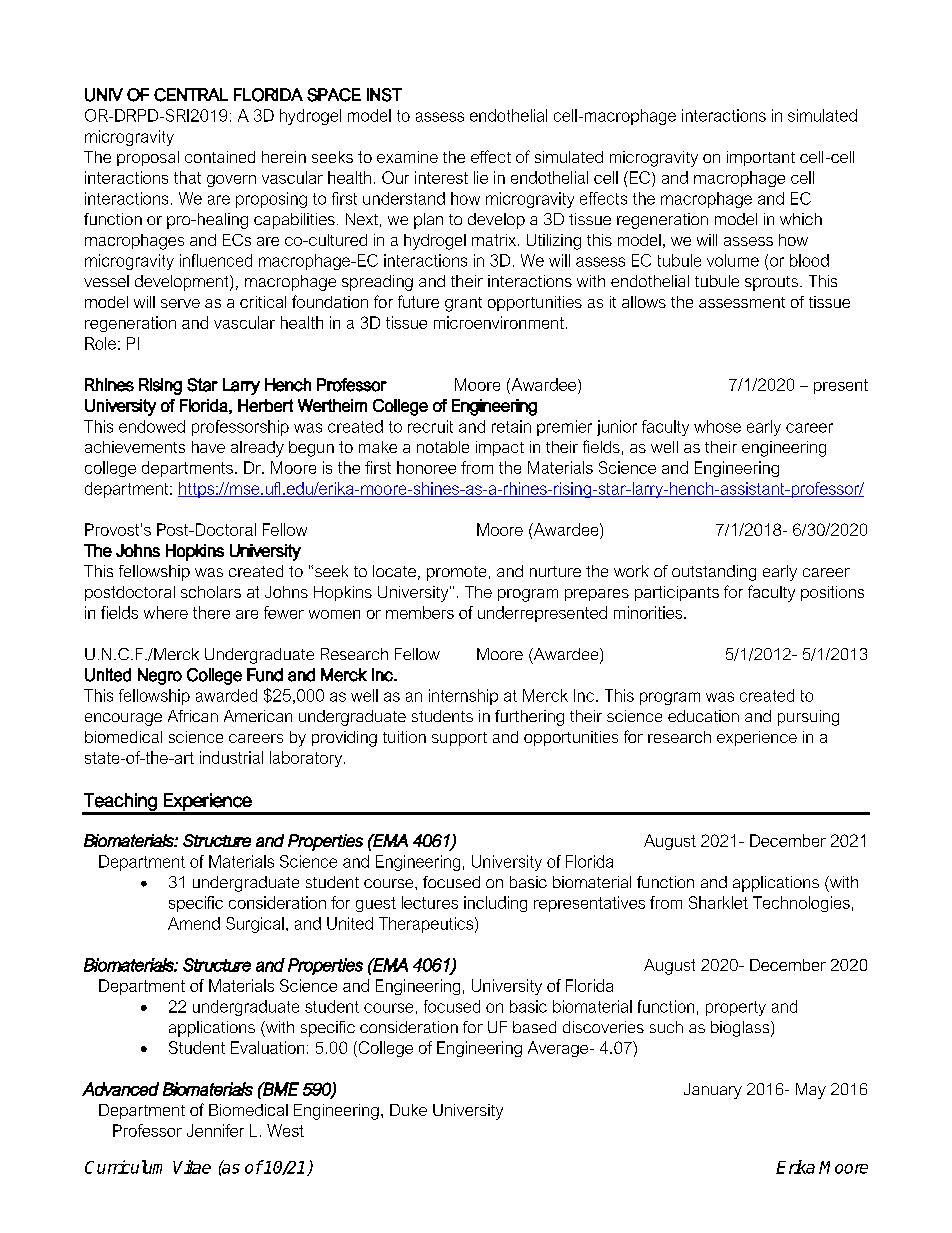 The image size is (952, 1233). I want to click on education, so click(703, 716).
